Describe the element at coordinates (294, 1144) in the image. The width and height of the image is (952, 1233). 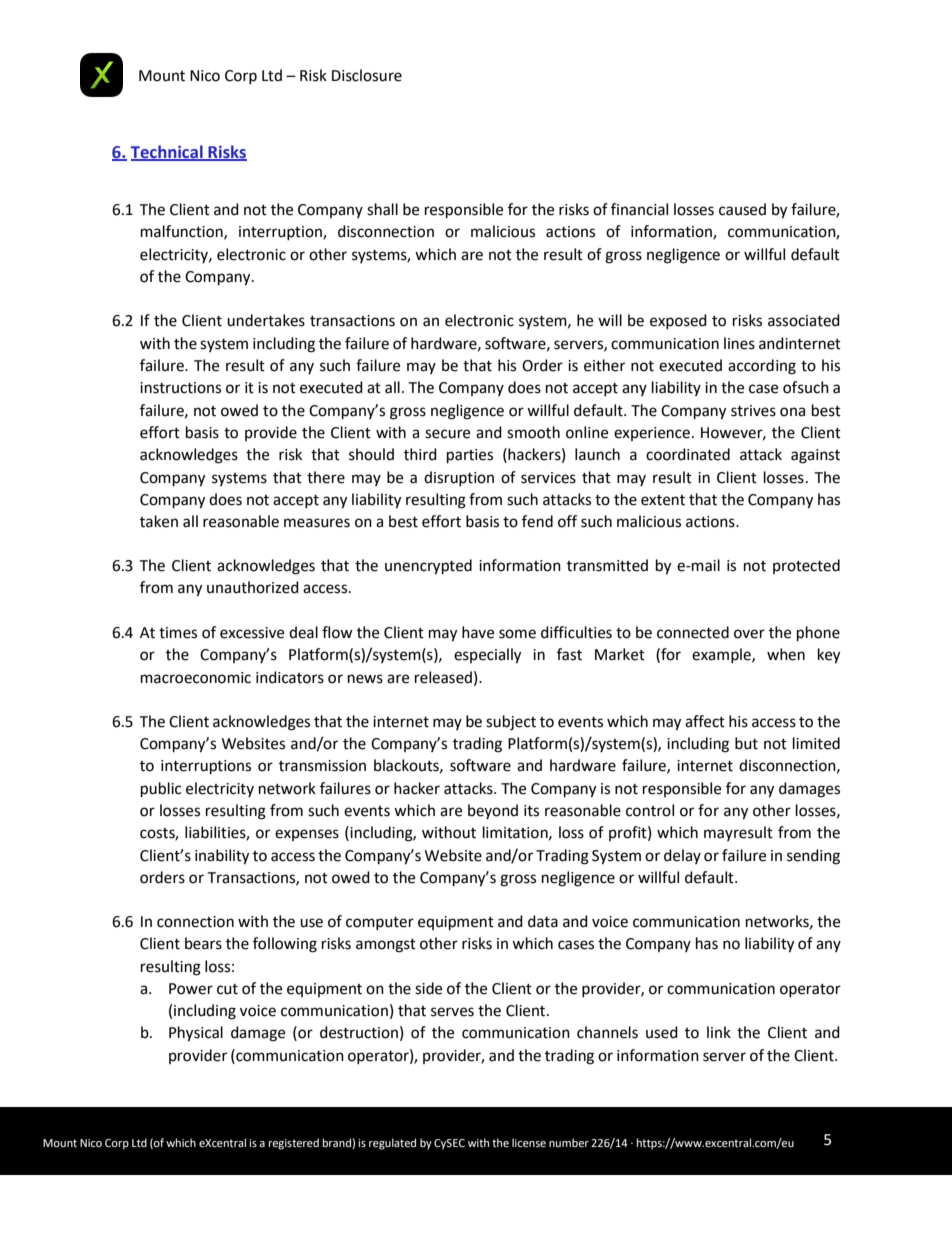
I see `registered` at that location.
